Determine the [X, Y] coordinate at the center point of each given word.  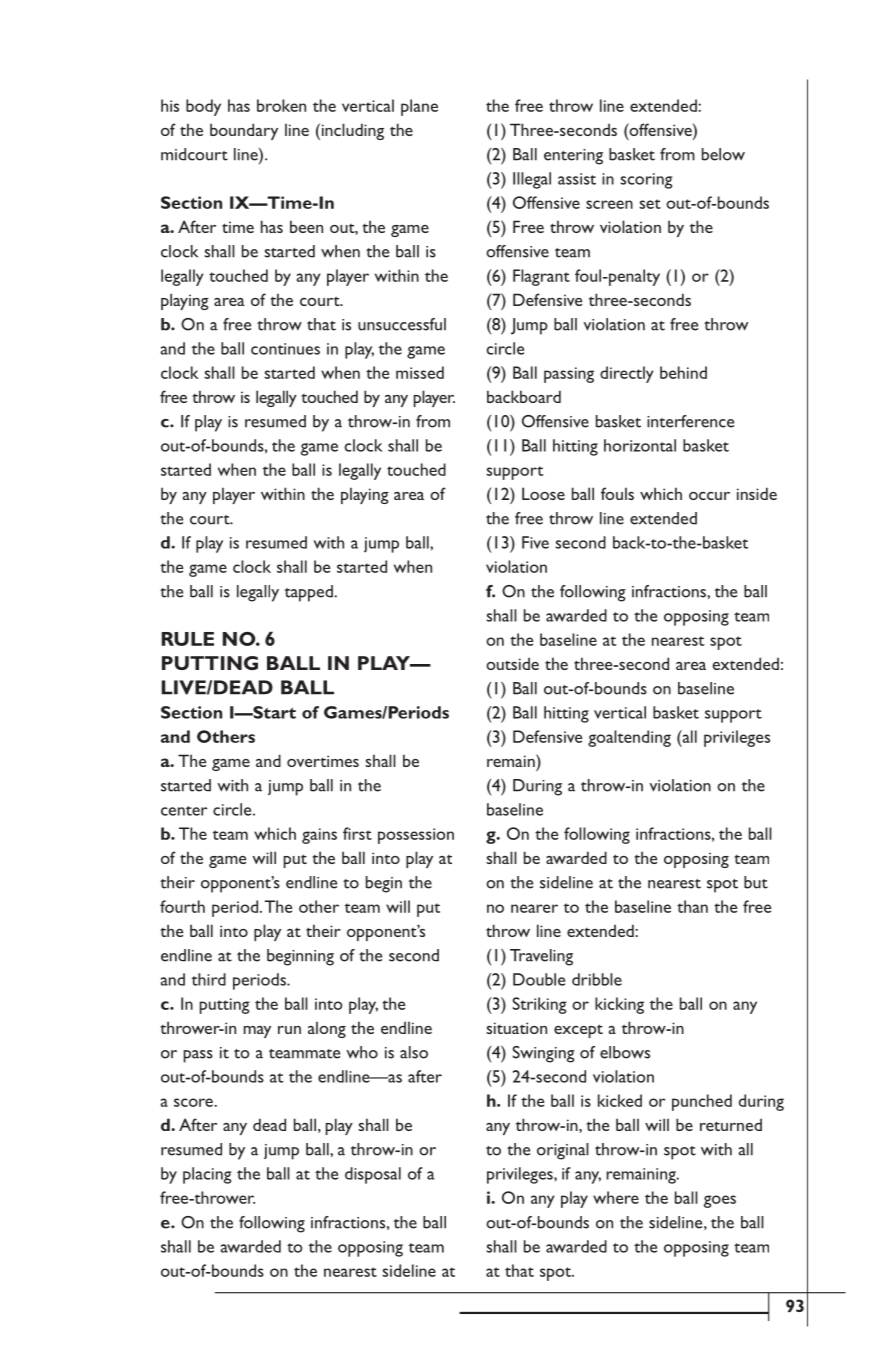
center [184, 811]
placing [207, 1175]
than [692, 906]
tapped [310, 593]
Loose [543, 493]
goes [720, 1201]
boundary [244, 131]
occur [709, 496]
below [723, 154]
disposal [373, 1175]
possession [416, 836]
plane [419, 107]
